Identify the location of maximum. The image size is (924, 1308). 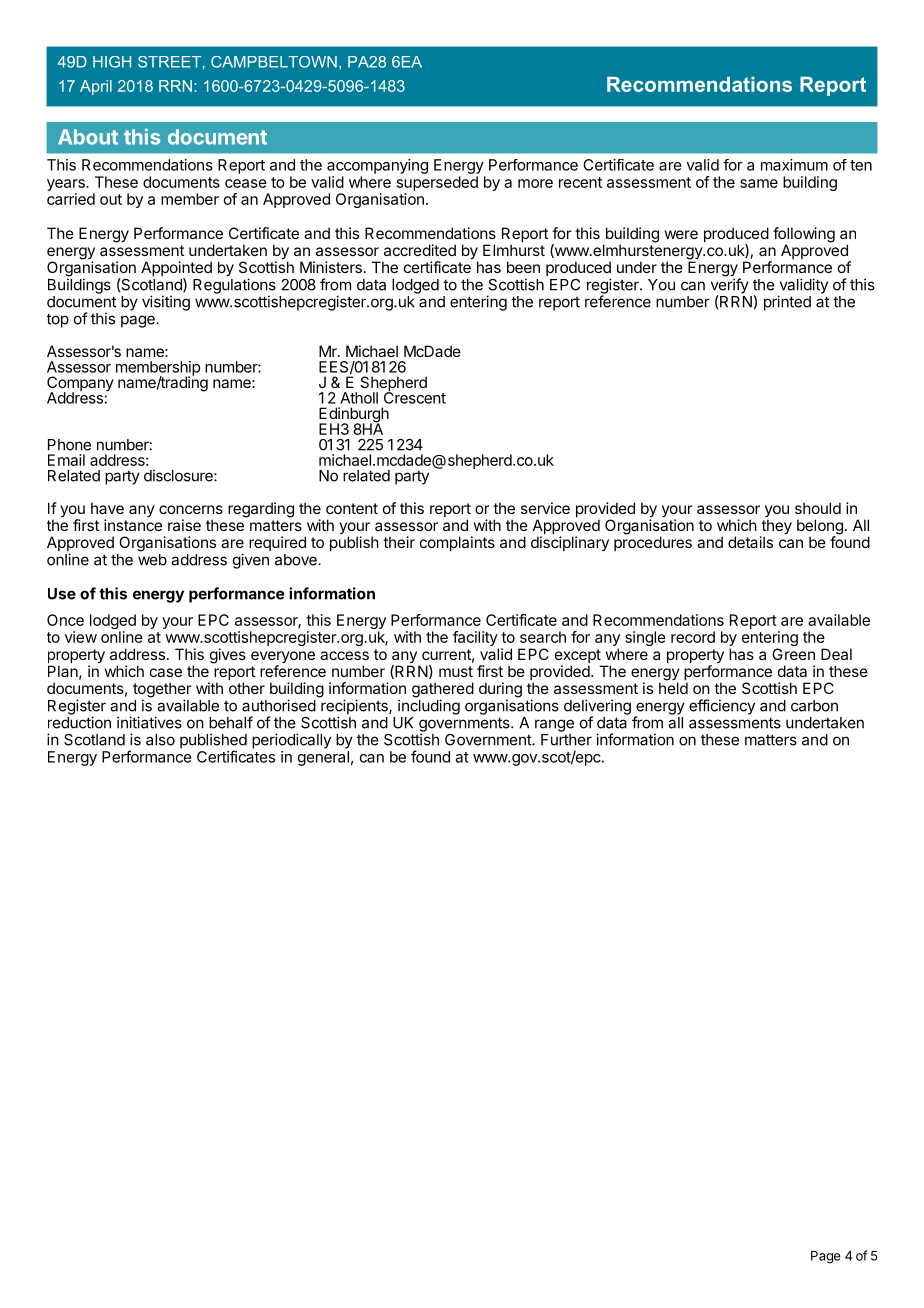
(794, 165).
